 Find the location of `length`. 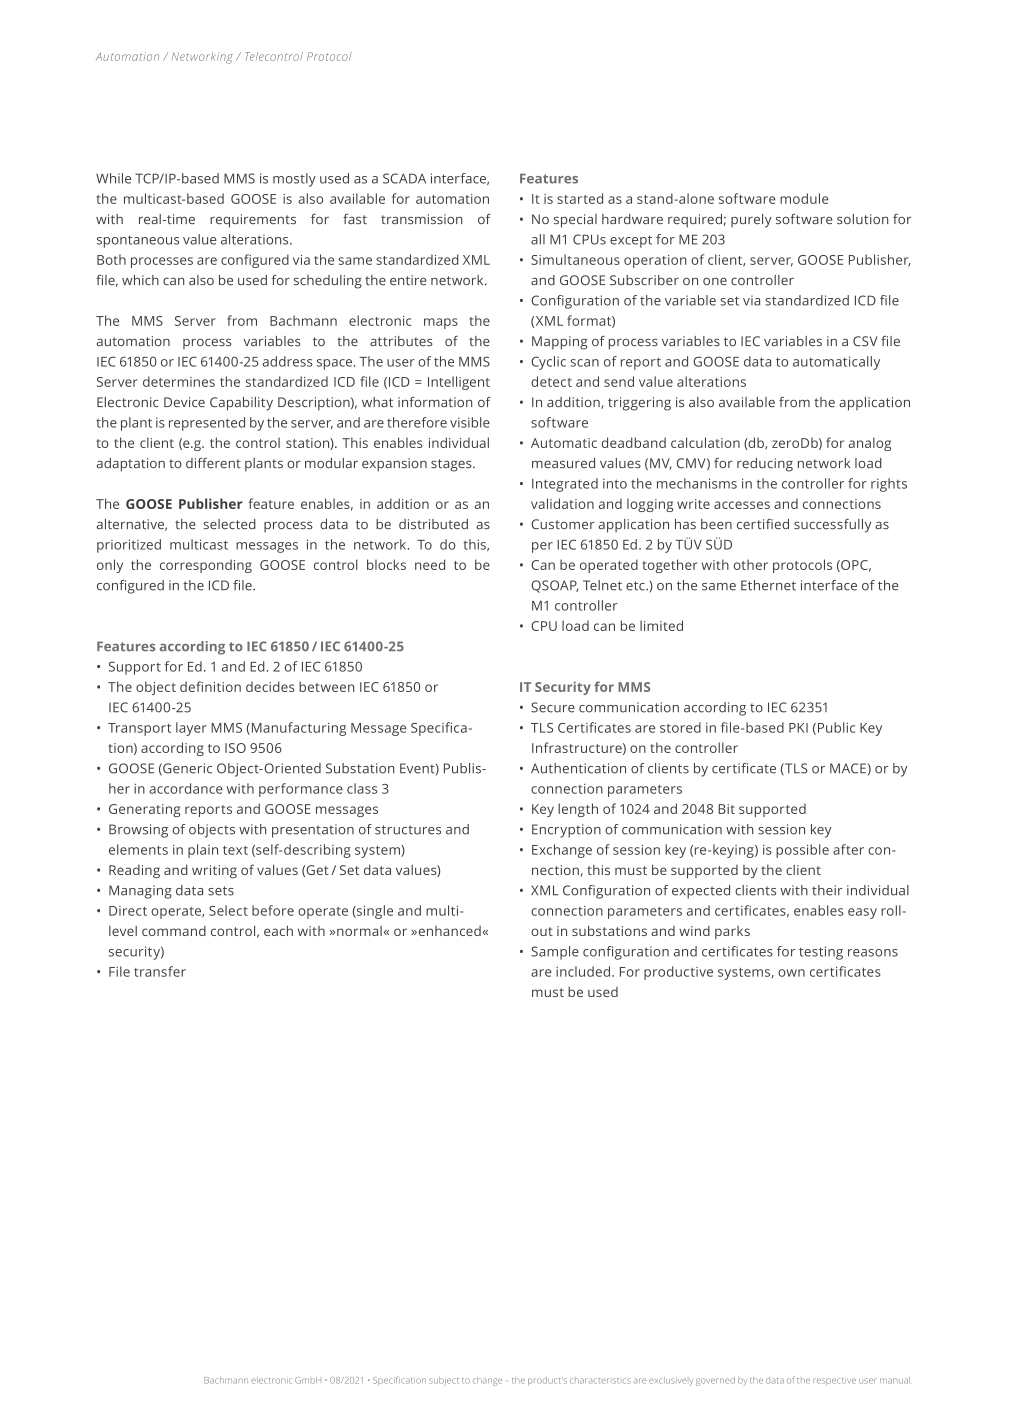

length is located at coordinates (578, 810).
